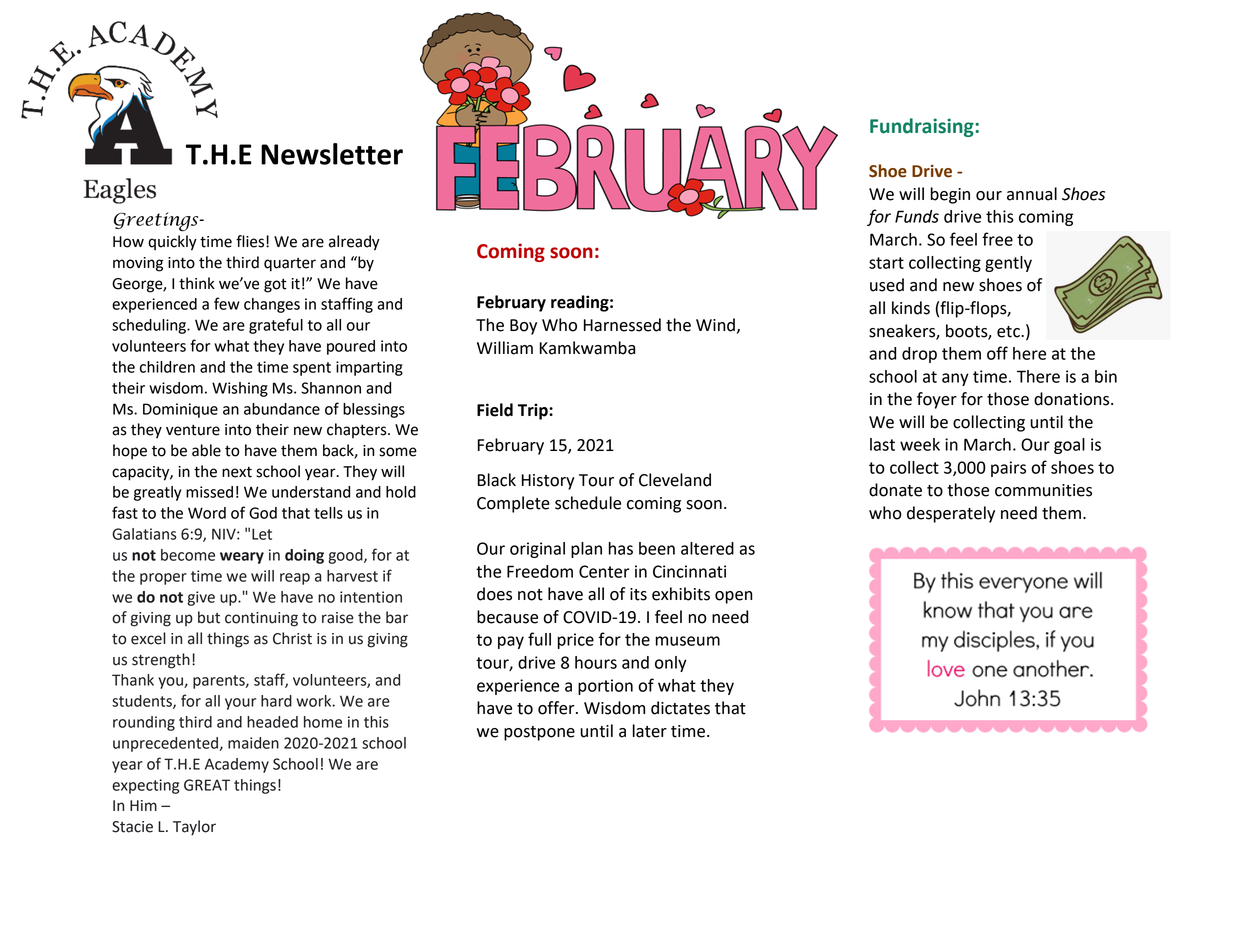 This image has width=1233, height=952. I want to click on Fundraising, so click(923, 127).
